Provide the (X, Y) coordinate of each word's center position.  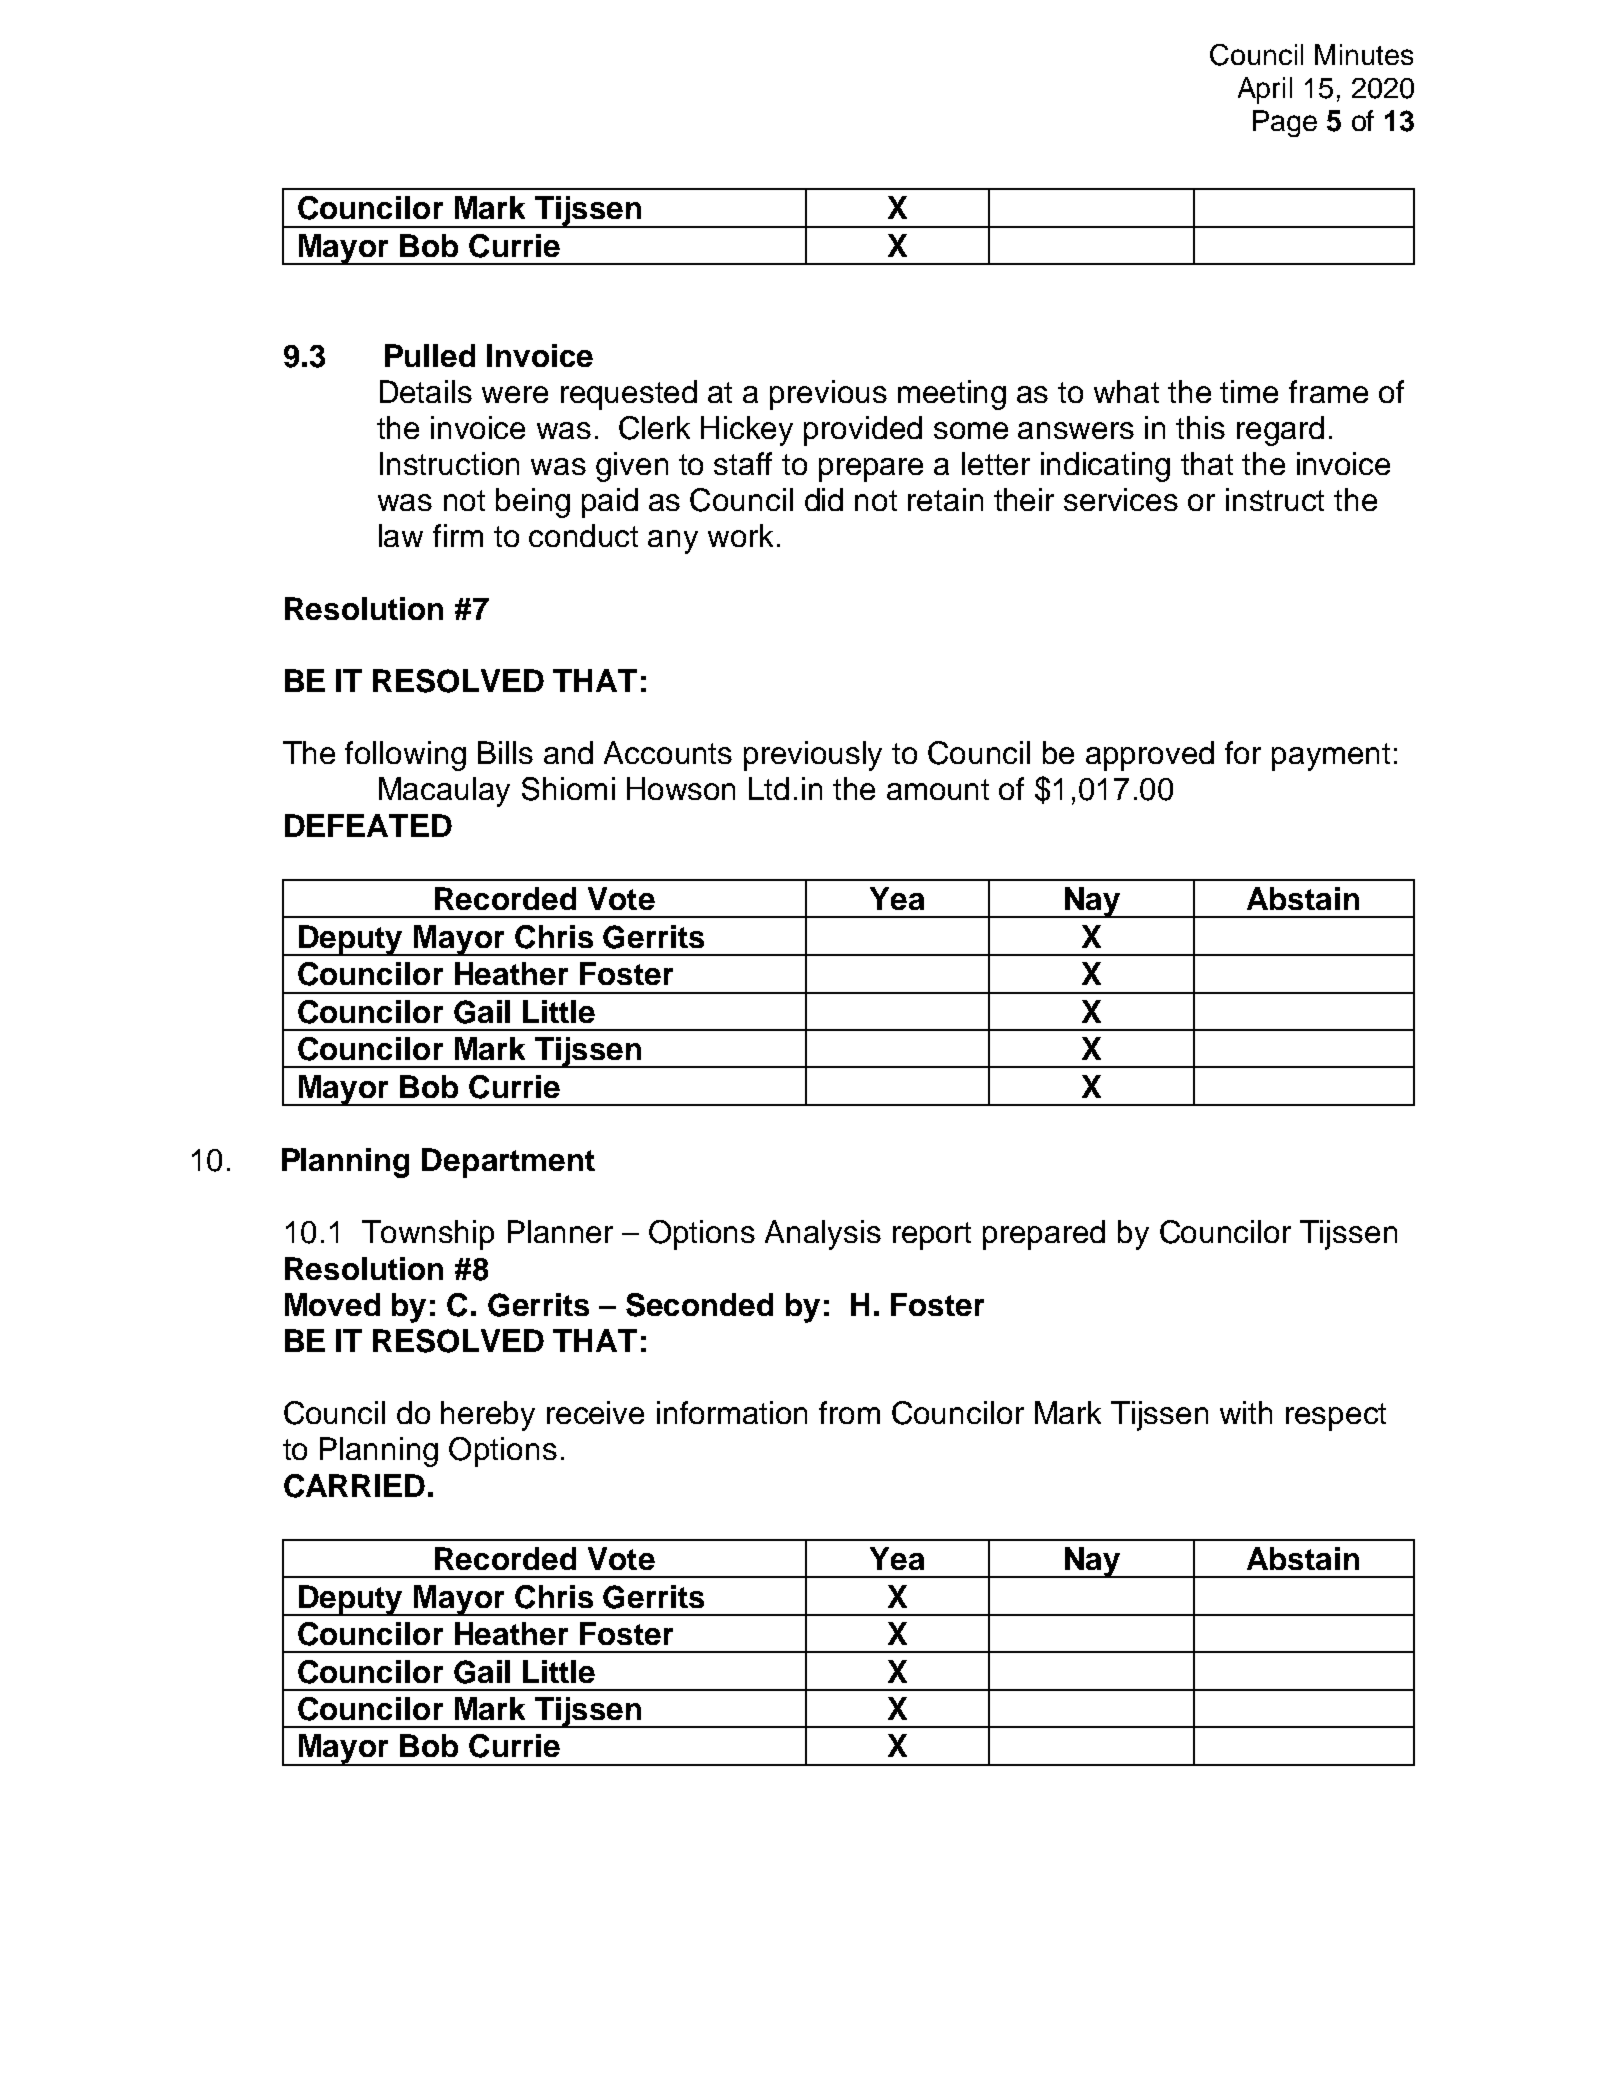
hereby (488, 1416)
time (1249, 391)
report (932, 1236)
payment (1331, 757)
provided (863, 431)
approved (1150, 756)
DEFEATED (368, 825)
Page (1285, 123)
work (740, 535)
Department (508, 1163)
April (1265, 90)
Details (426, 391)
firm (458, 535)
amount (938, 789)
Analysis (823, 1235)
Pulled (430, 355)
